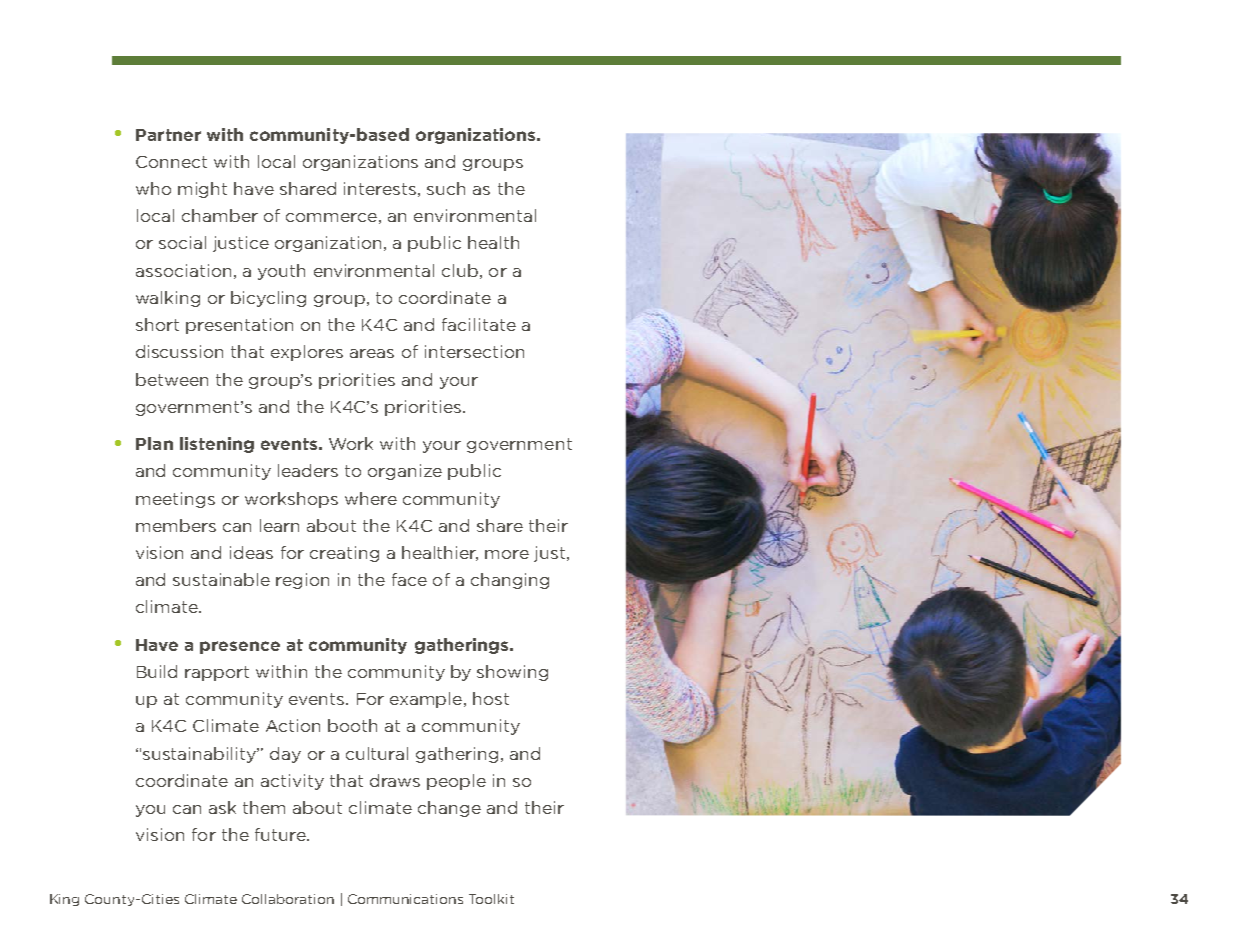 The image size is (1233, 952). What do you see at coordinates (307, 353) in the page?
I see `explores` at bounding box center [307, 353].
